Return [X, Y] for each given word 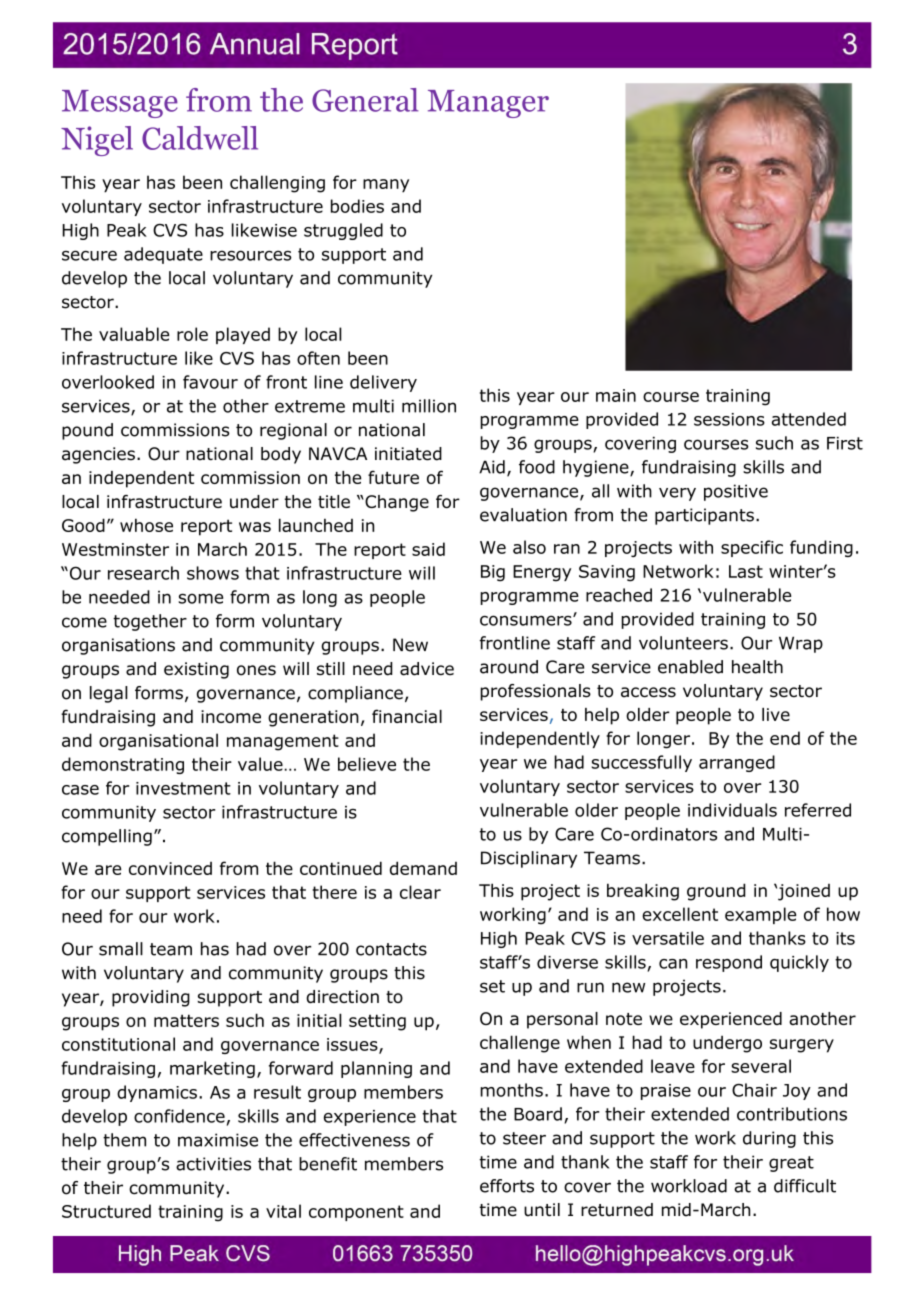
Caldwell [200, 138]
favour [210, 382]
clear [420, 892]
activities [213, 1164]
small [121, 949]
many [386, 186]
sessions [729, 419]
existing [196, 670]
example [760, 915]
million [429, 406]
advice [427, 669]
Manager [488, 104]
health [757, 667]
